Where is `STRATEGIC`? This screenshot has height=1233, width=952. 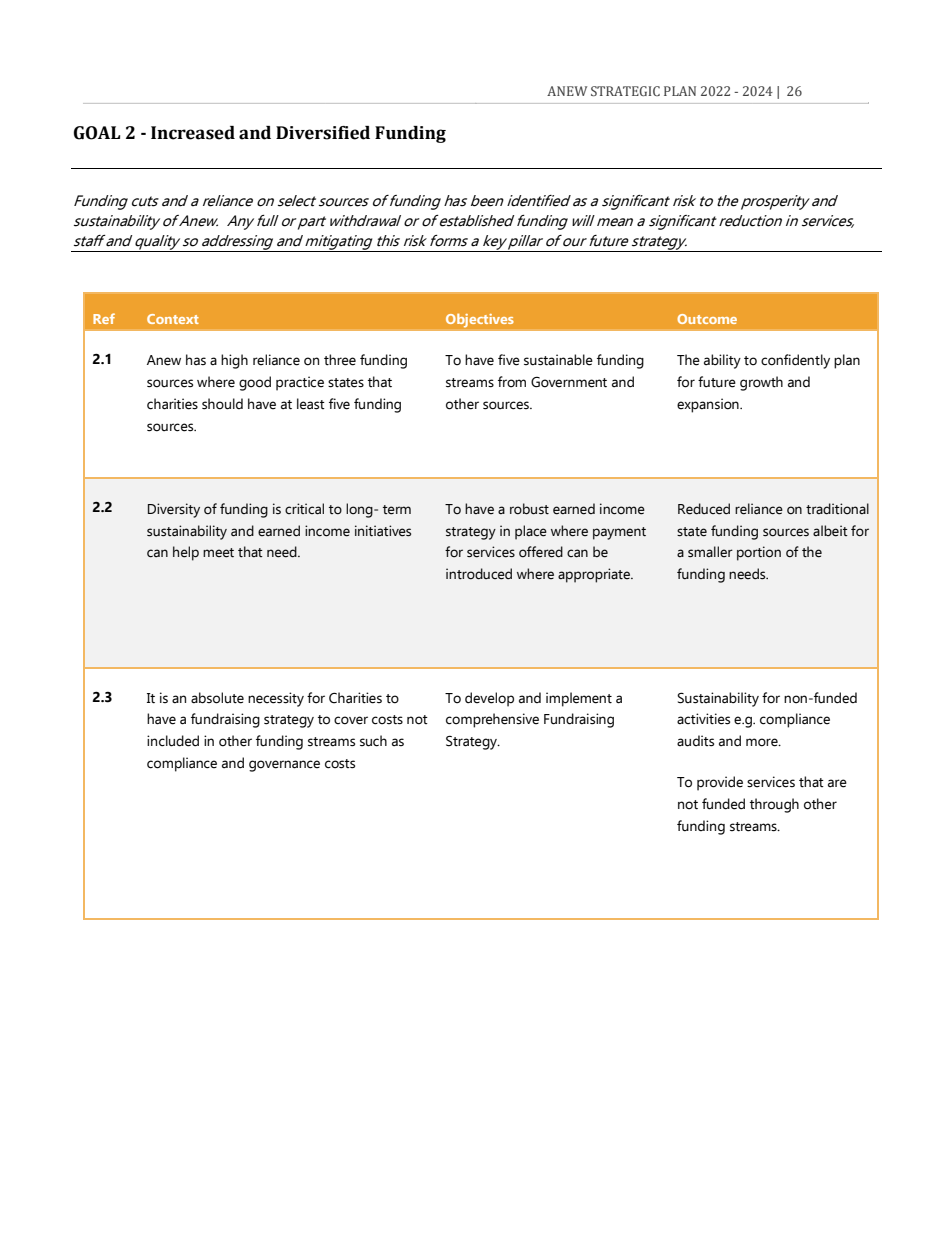
STRATEGIC is located at coordinates (625, 91).
